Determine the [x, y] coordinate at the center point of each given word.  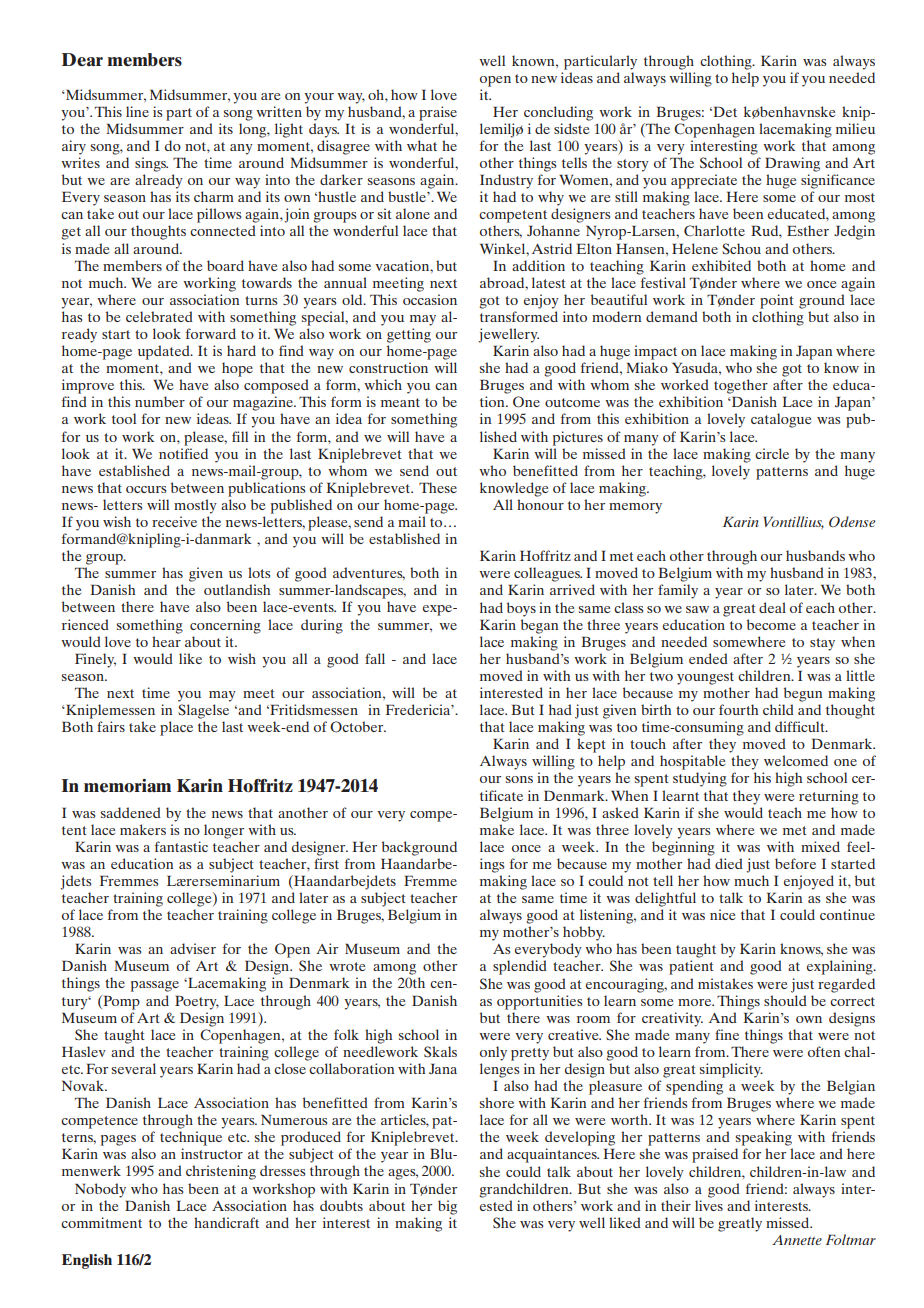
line [137, 111]
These [438, 487]
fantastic [181, 846]
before [795, 863]
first [326, 863]
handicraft [226, 1222]
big [447, 1207]
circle [772, 453]
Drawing [792, 164]
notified [183, 453]
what [422, 145]
